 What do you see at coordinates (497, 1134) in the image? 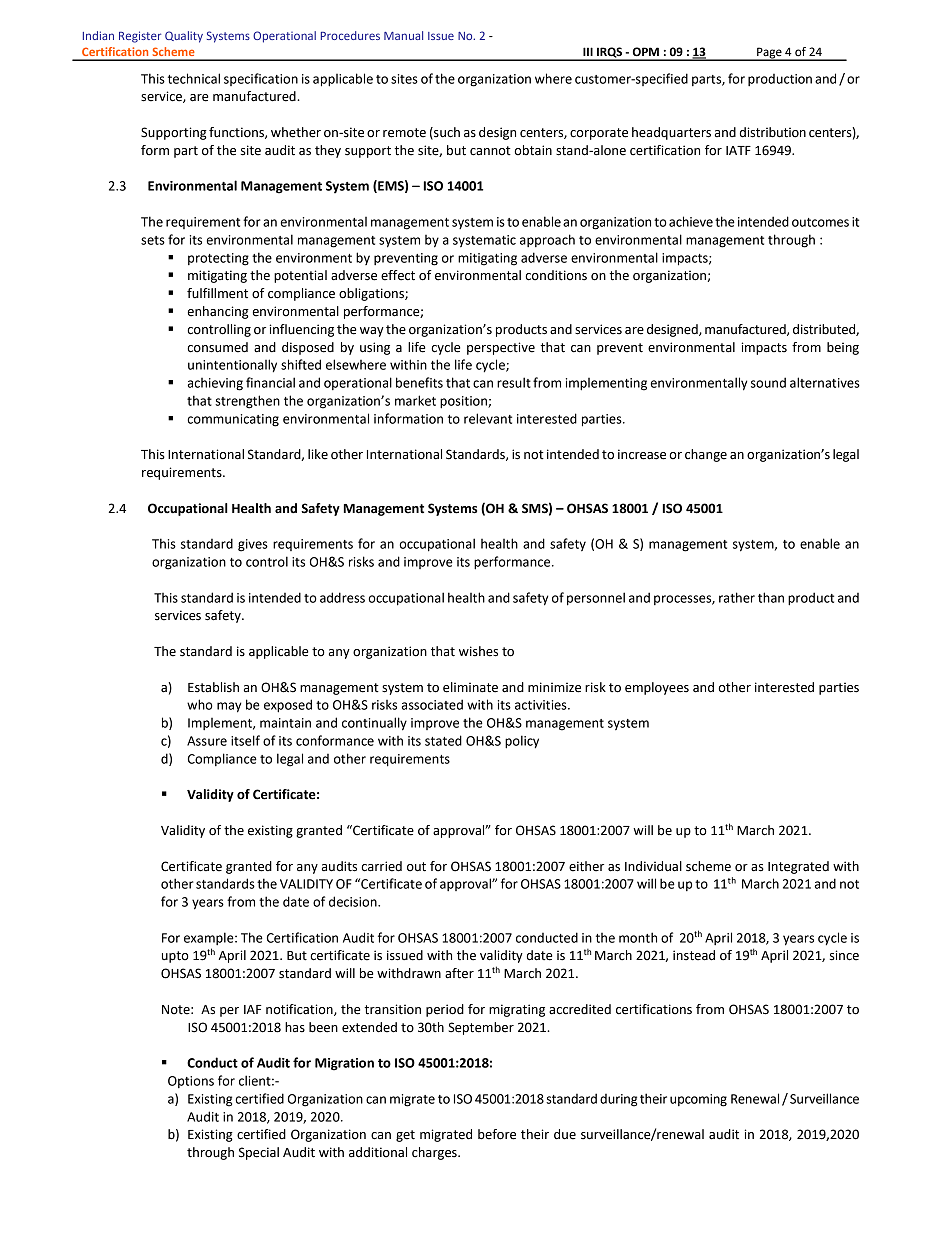
I see `before` at bounding box center [497, 1134].
